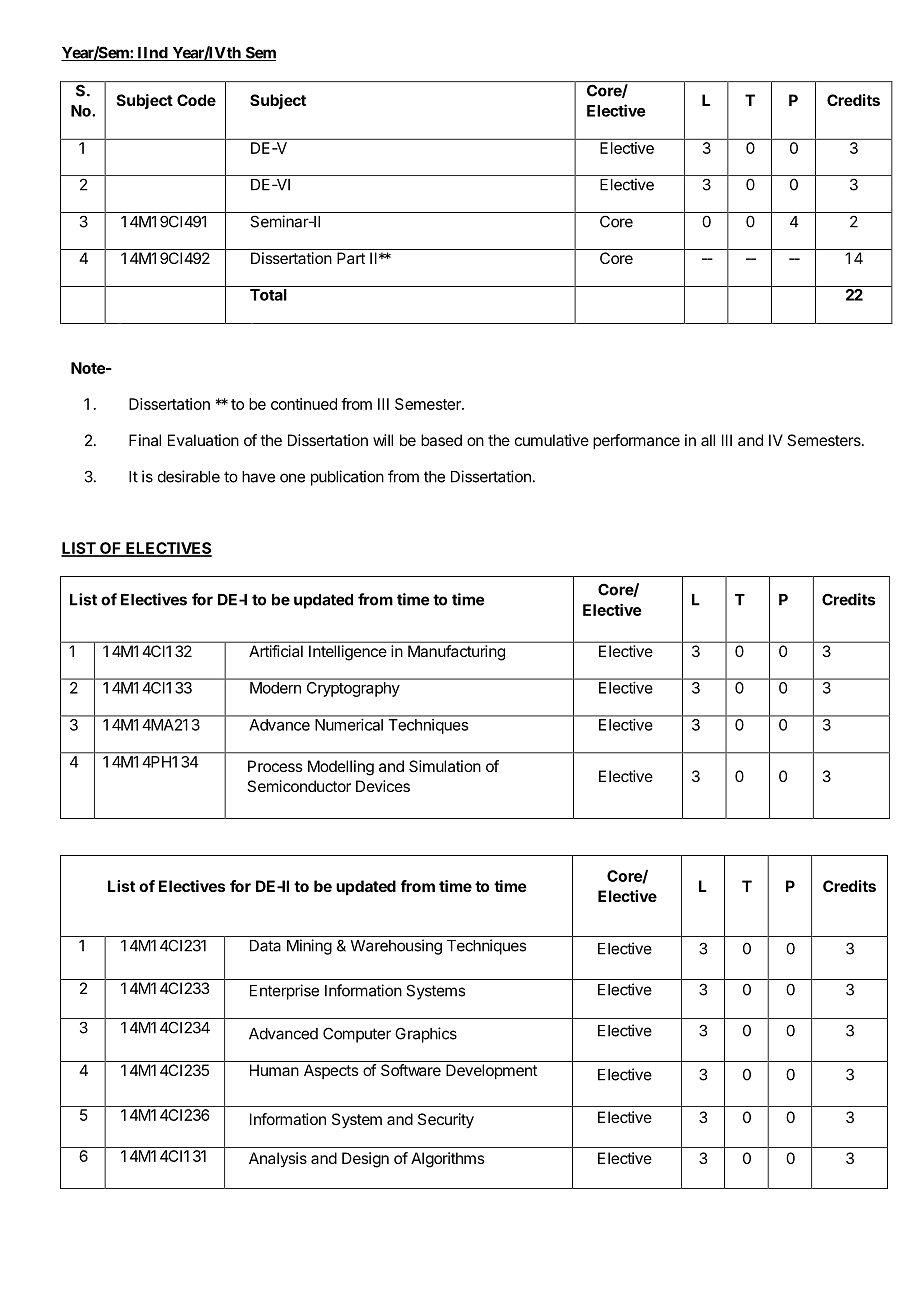 This image has width=924, height=1308. I want to click on Manufacturing, so click(456, 653).
